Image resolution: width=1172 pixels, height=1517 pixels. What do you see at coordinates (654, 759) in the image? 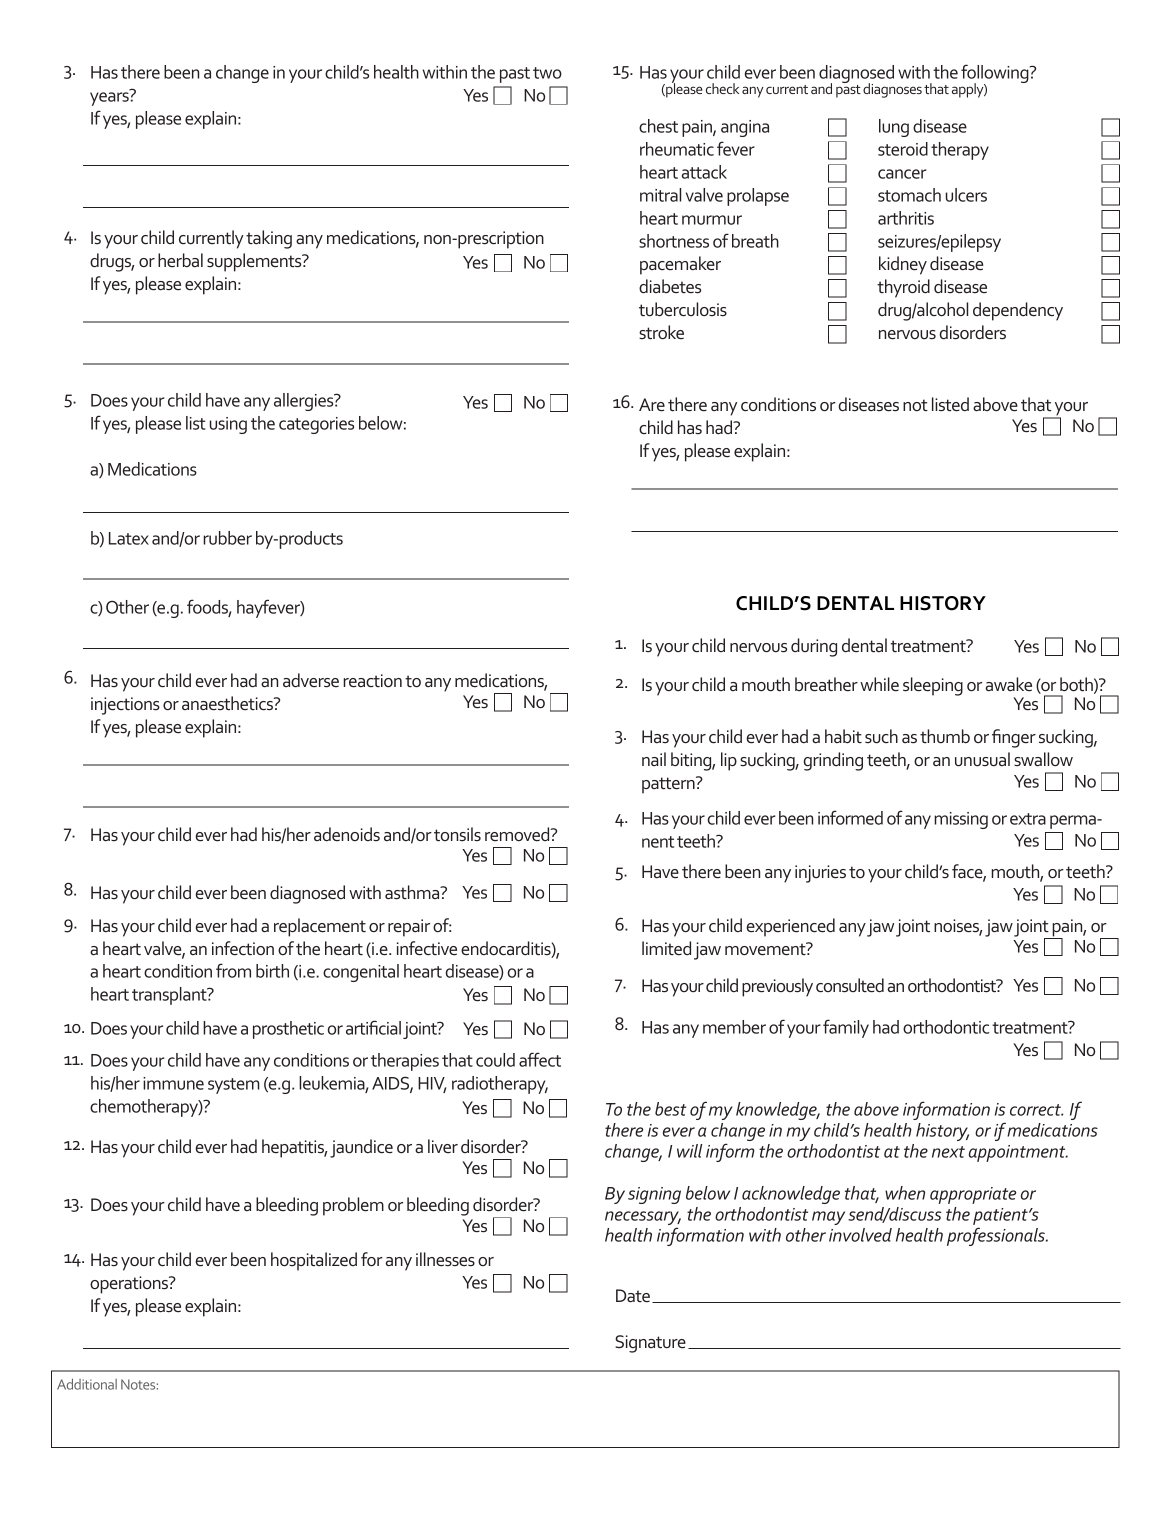
I see `nail` at bounding box center [654, 759].
